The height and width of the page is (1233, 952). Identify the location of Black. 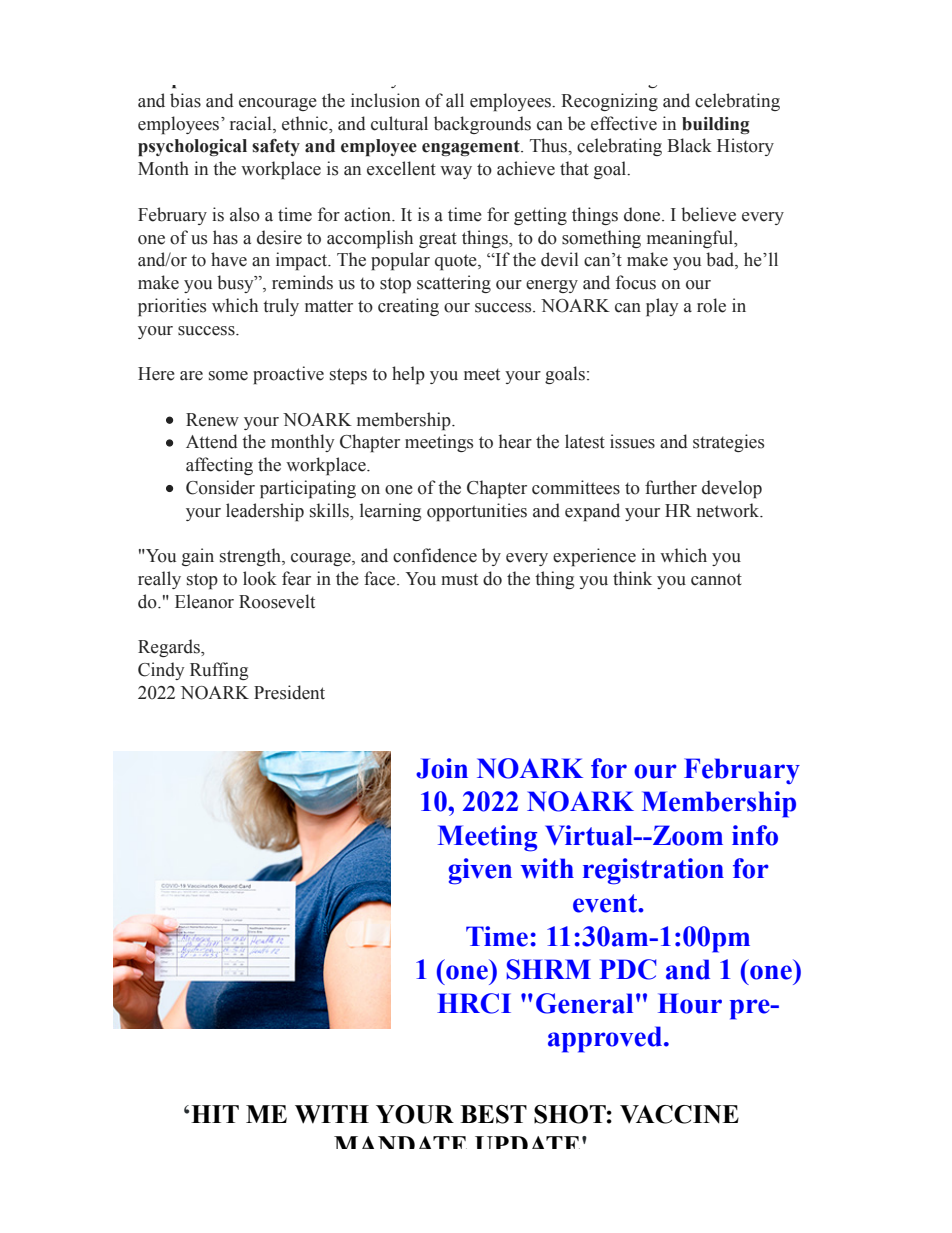
(689, 145).
